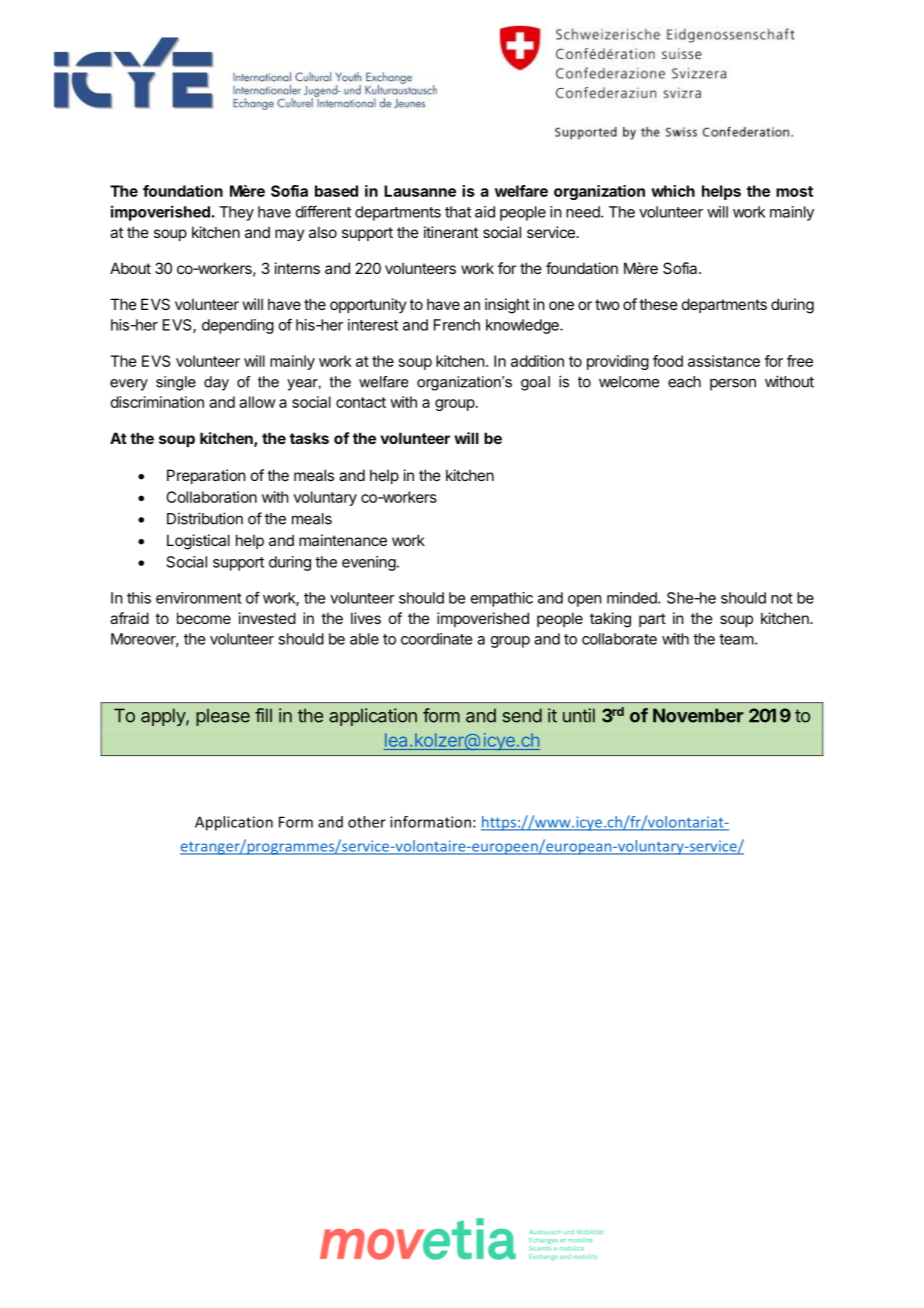  Describe the element at coordinates (211, 497) in the document. I see `Collaboration` at that location.
